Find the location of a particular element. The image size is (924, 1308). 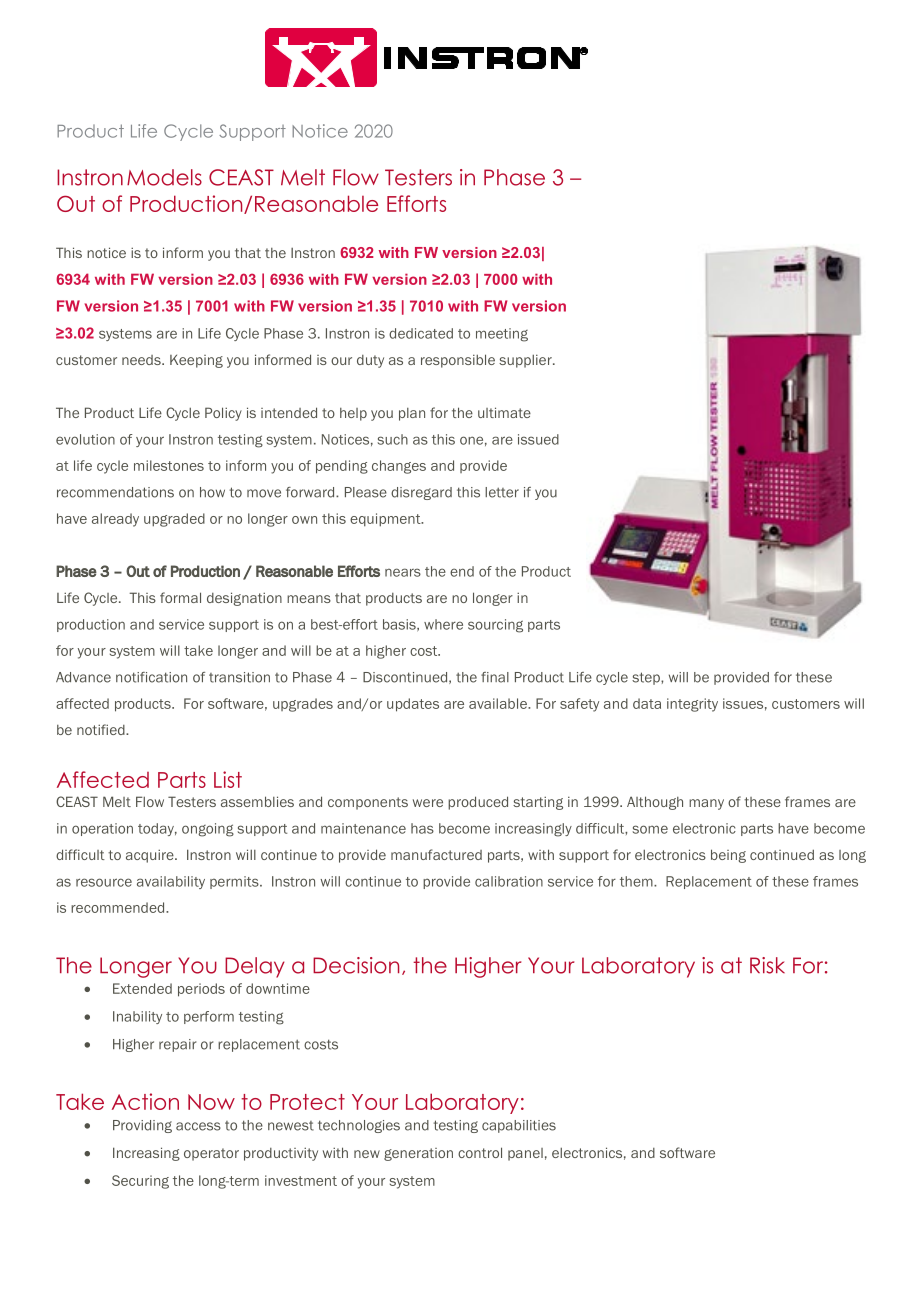

Extended is located at coordinates (142, 988).
